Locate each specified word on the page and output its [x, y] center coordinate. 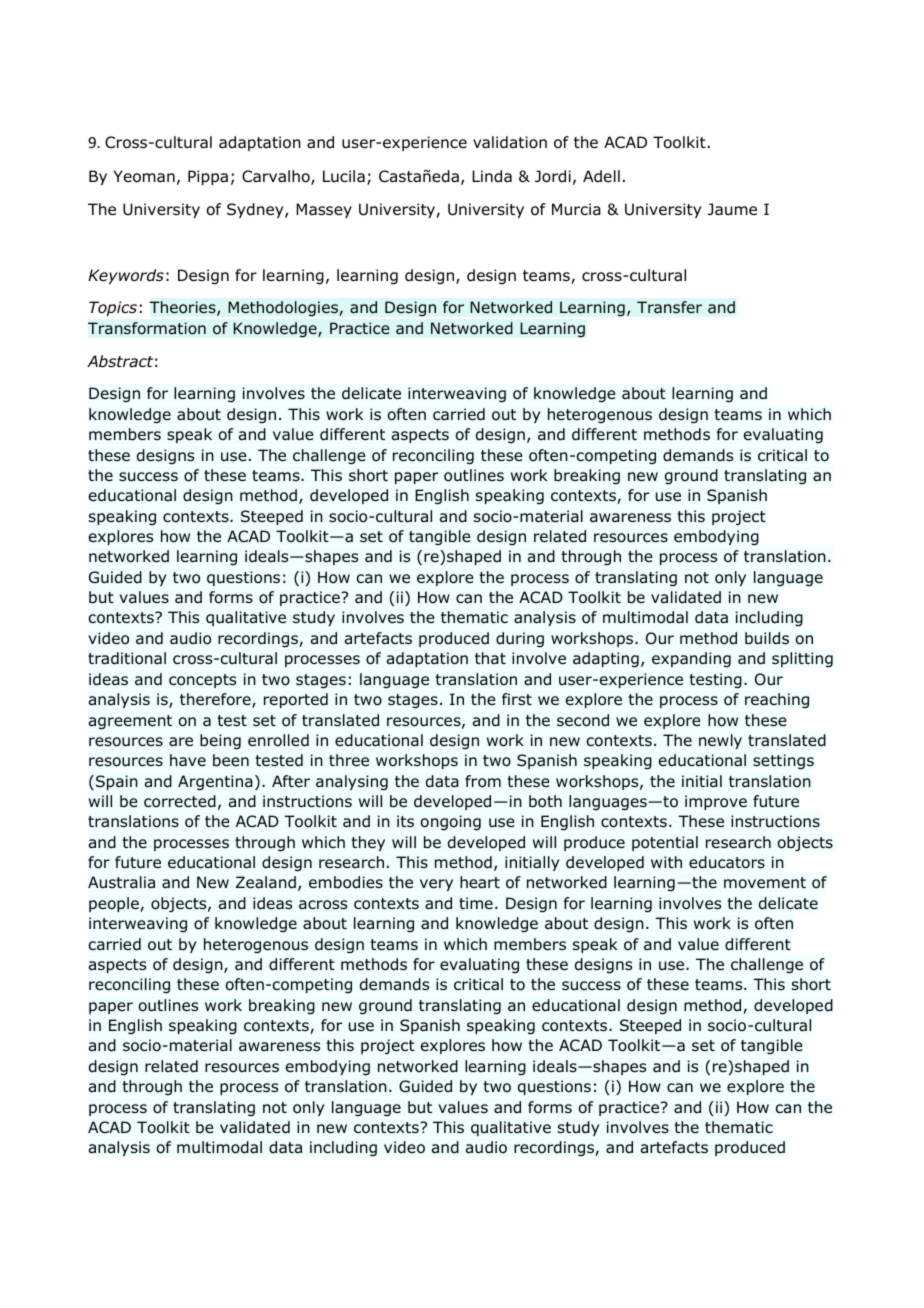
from [483, 781]
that [490, 658]
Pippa [208, 177]
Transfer [669, 307]
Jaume [732, 209]
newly [720, 741]
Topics [113, 308]
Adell [601, 176]
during [520, 640]
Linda [492, 176]
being [220, 742]
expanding [691, 660]
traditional [127, 658]
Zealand [266, 882]
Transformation [147, 328]
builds [767, 638]
